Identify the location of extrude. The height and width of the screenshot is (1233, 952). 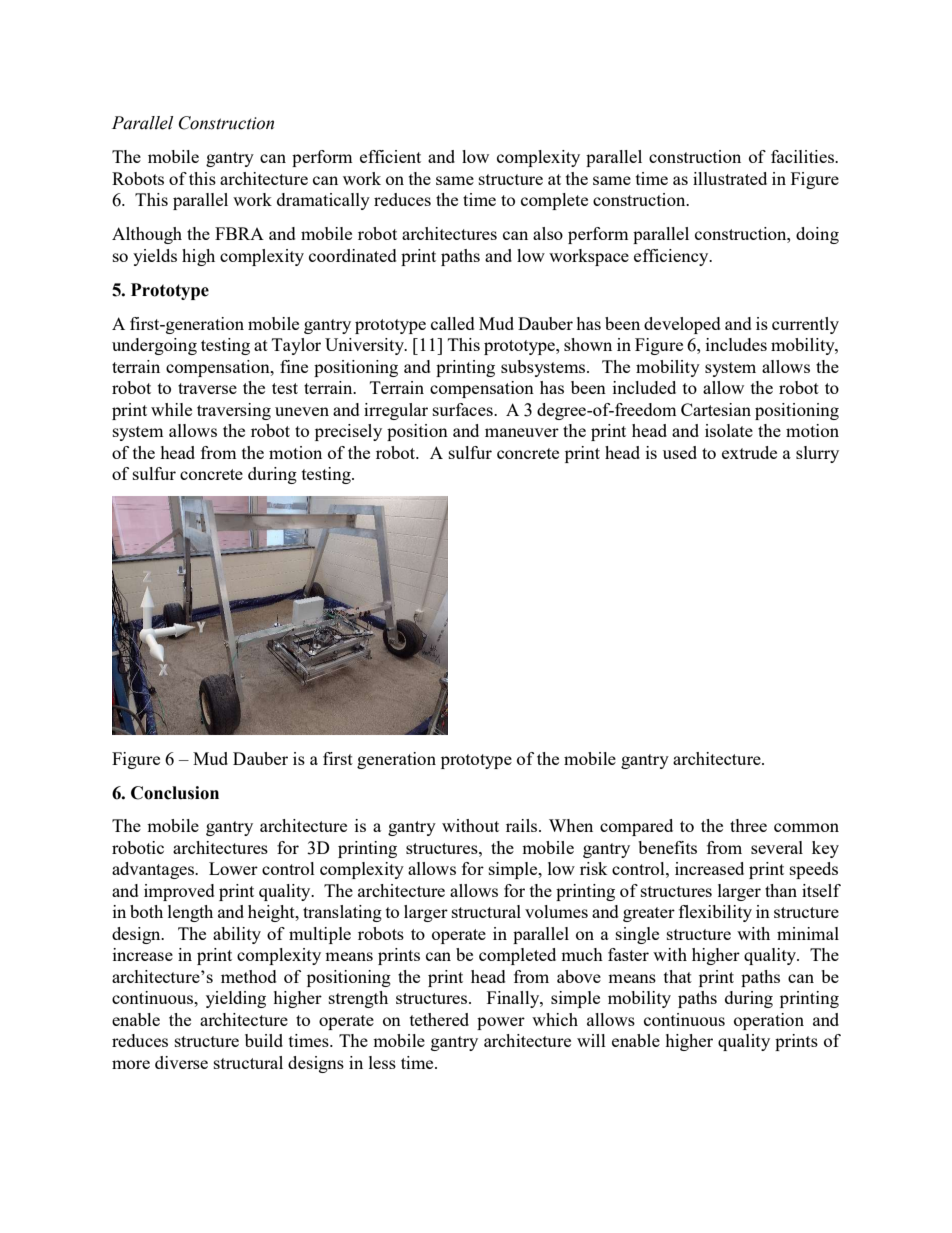
(749, 452).
